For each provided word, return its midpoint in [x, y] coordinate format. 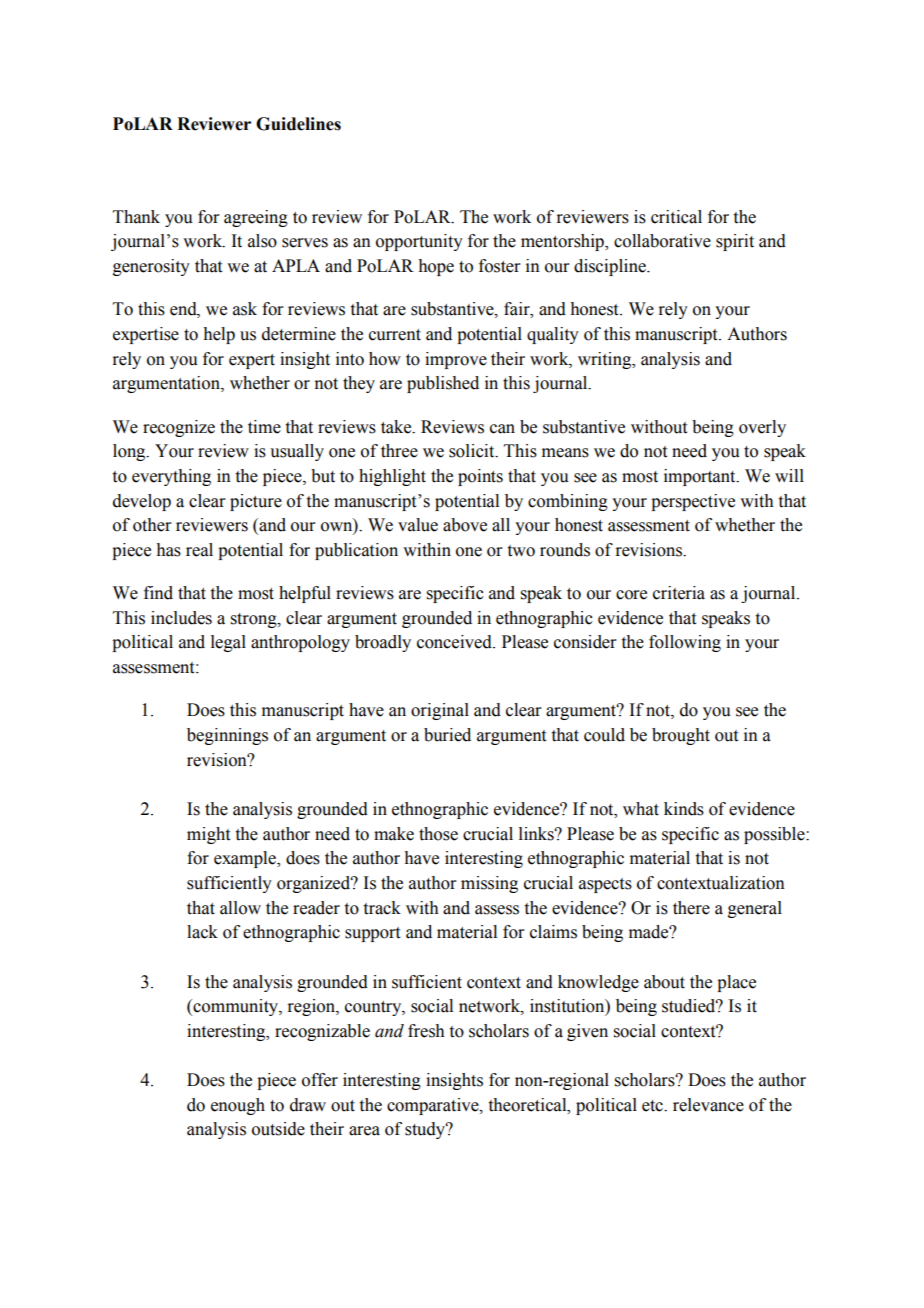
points [480, 477]
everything [171, 477]
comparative [434, 1106]
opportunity [419, 242]
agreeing [256, 218]
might [208, 835]
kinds [684, 809]
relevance [708, 1105]
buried [447, 735]
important [701, 477]
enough [238, 1106]
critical [676, 217]
